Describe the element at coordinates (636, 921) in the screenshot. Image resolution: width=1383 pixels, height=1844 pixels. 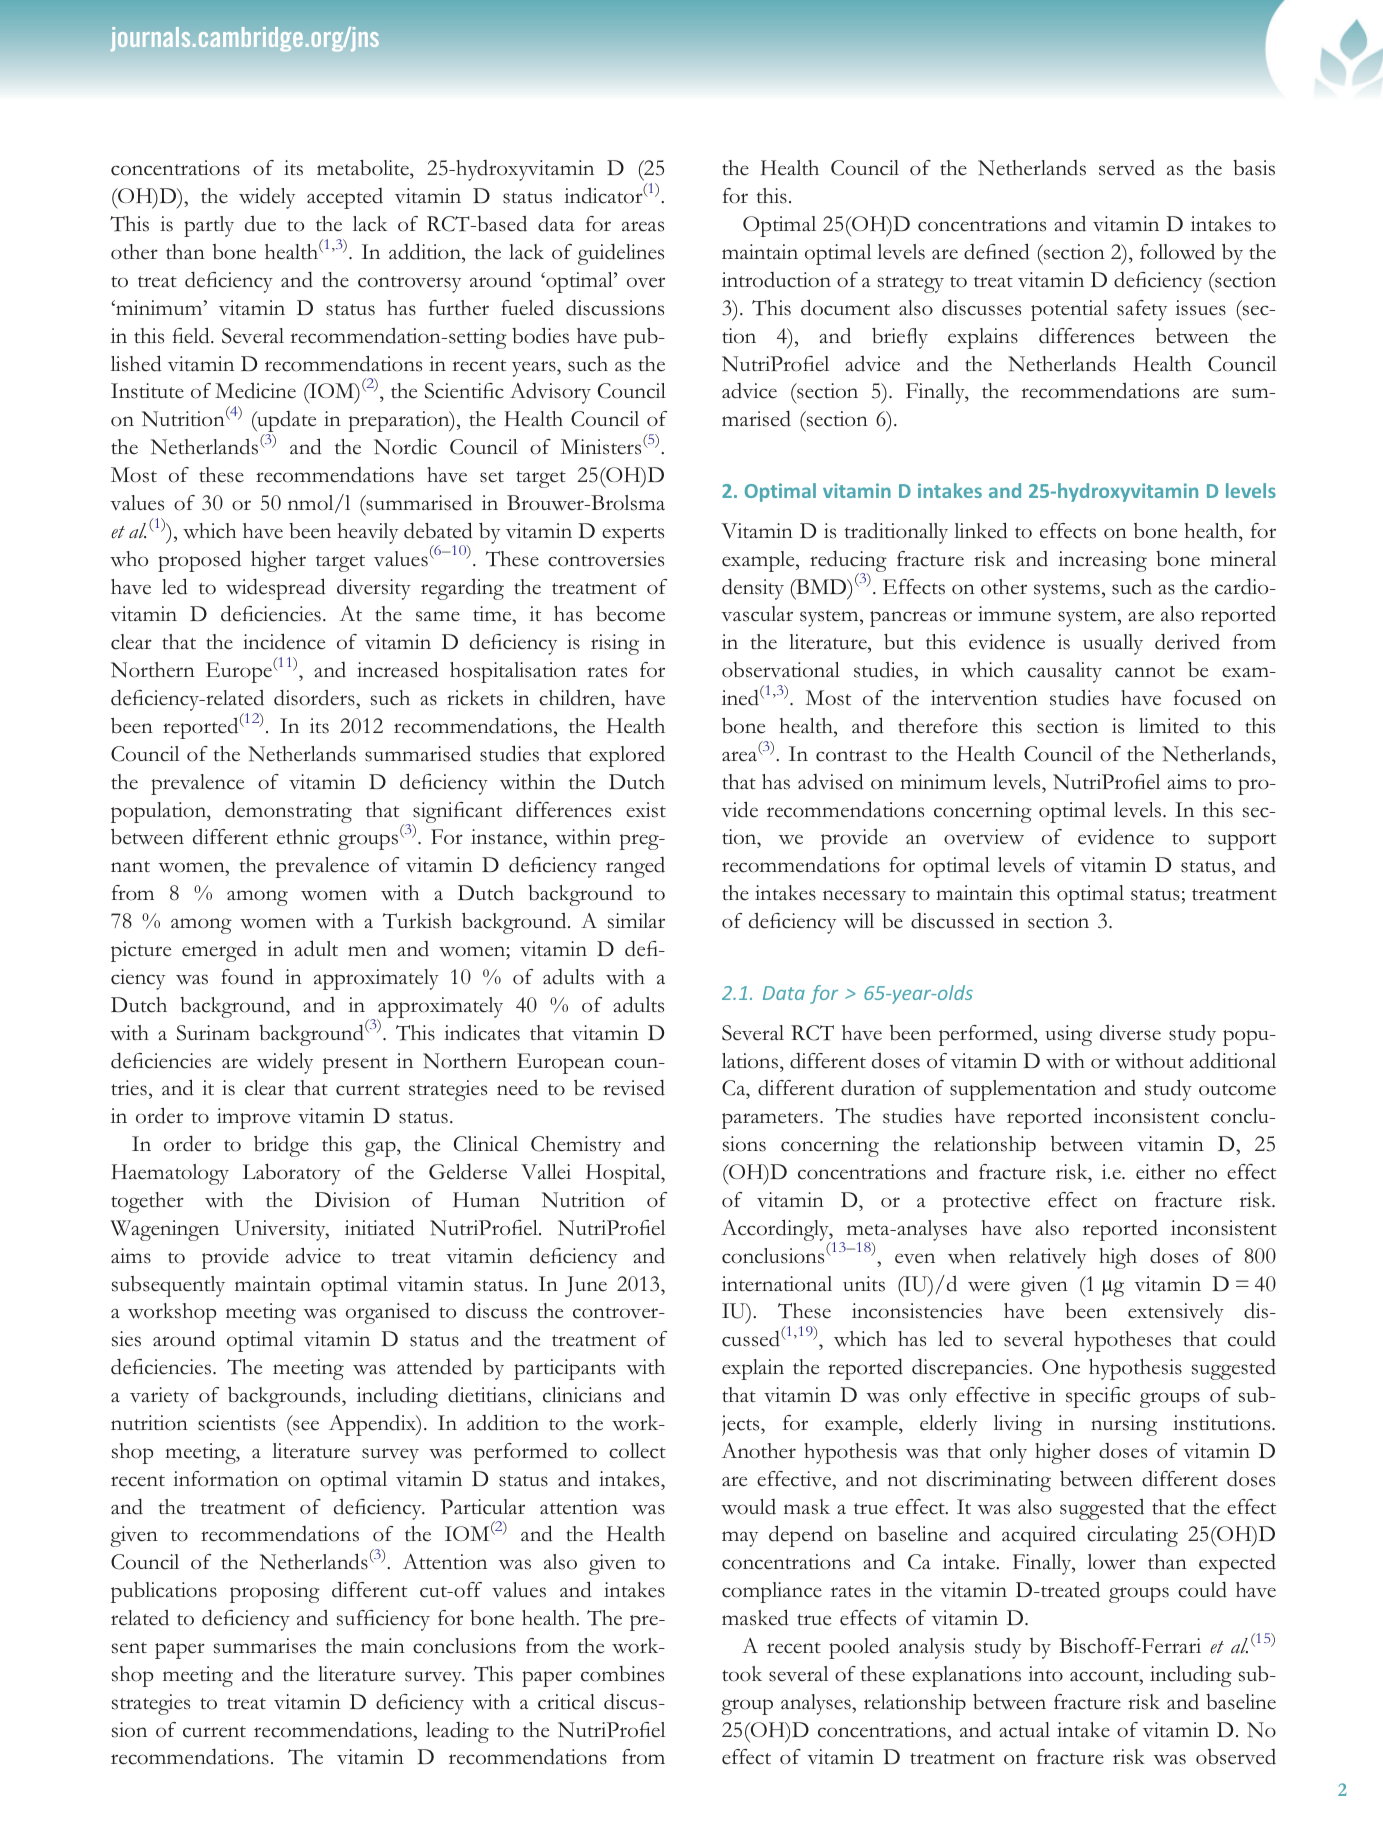
I see `similar` at that location.
